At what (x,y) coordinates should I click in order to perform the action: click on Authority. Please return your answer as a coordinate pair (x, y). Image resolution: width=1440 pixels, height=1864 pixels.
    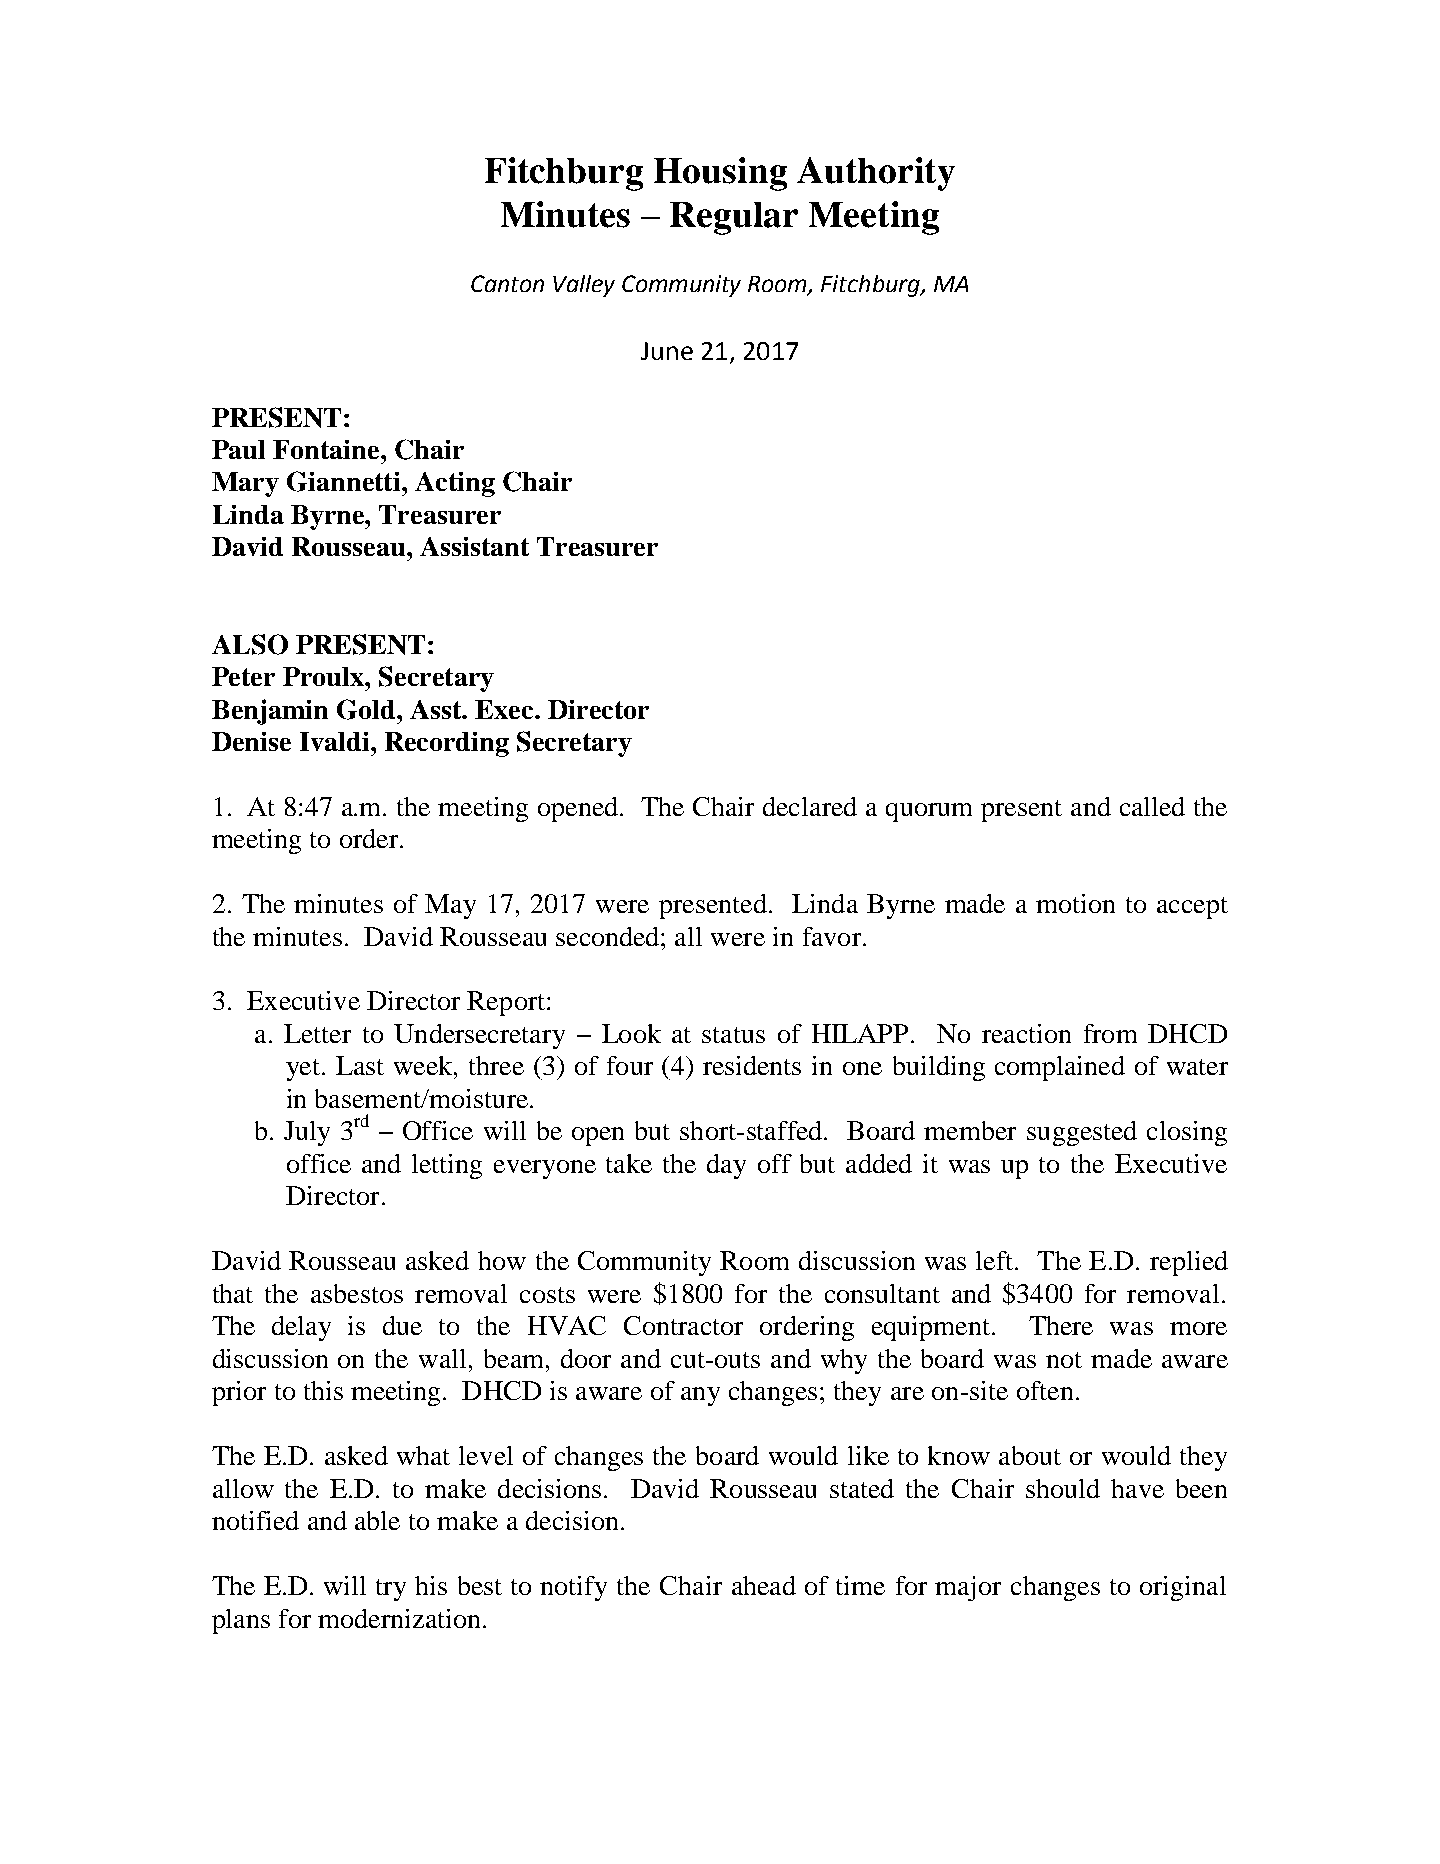
    Looking at the image, I should click on (876, 174).
